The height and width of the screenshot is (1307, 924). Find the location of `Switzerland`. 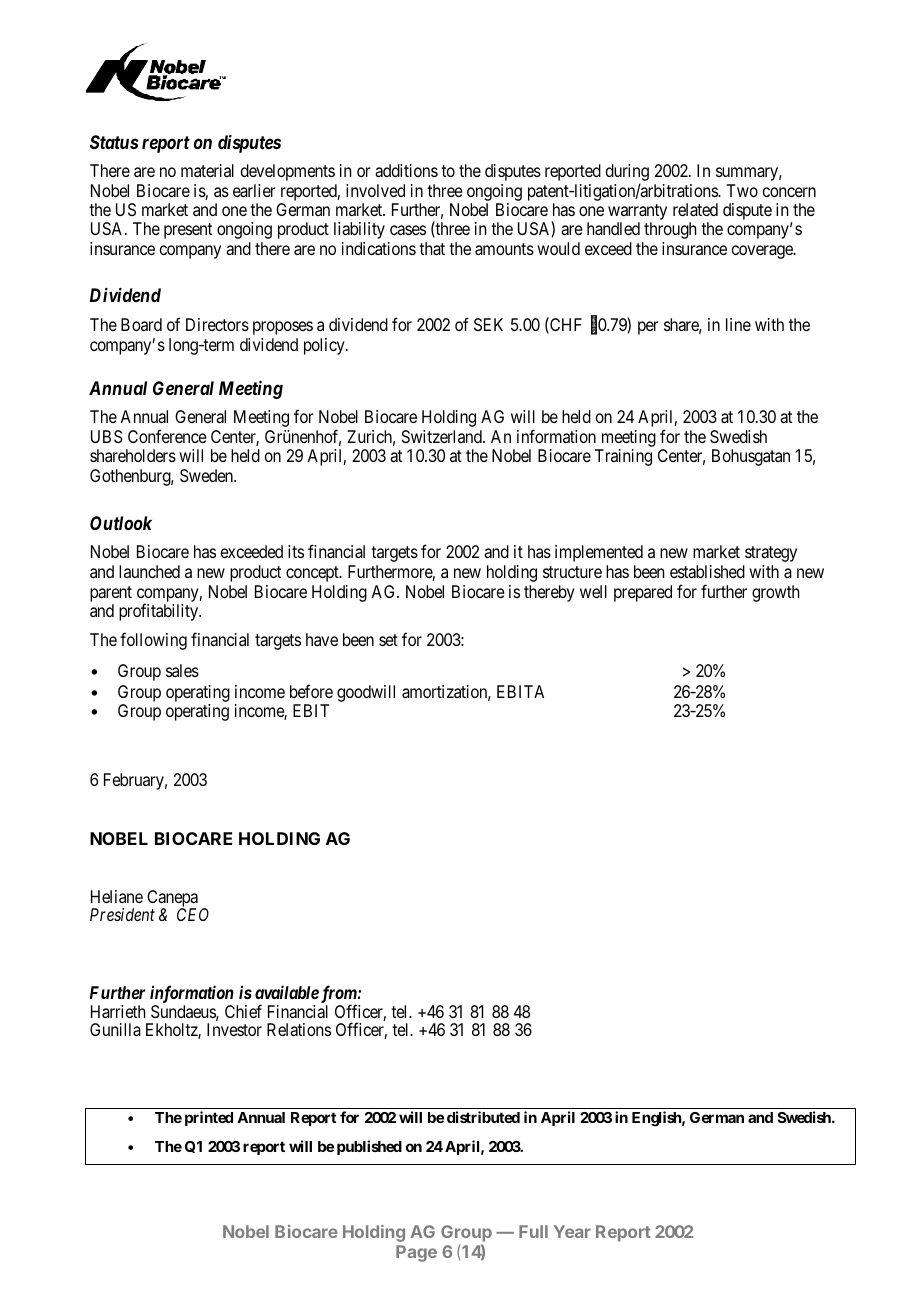

Switzerland is located at coordinates (443, 436).
